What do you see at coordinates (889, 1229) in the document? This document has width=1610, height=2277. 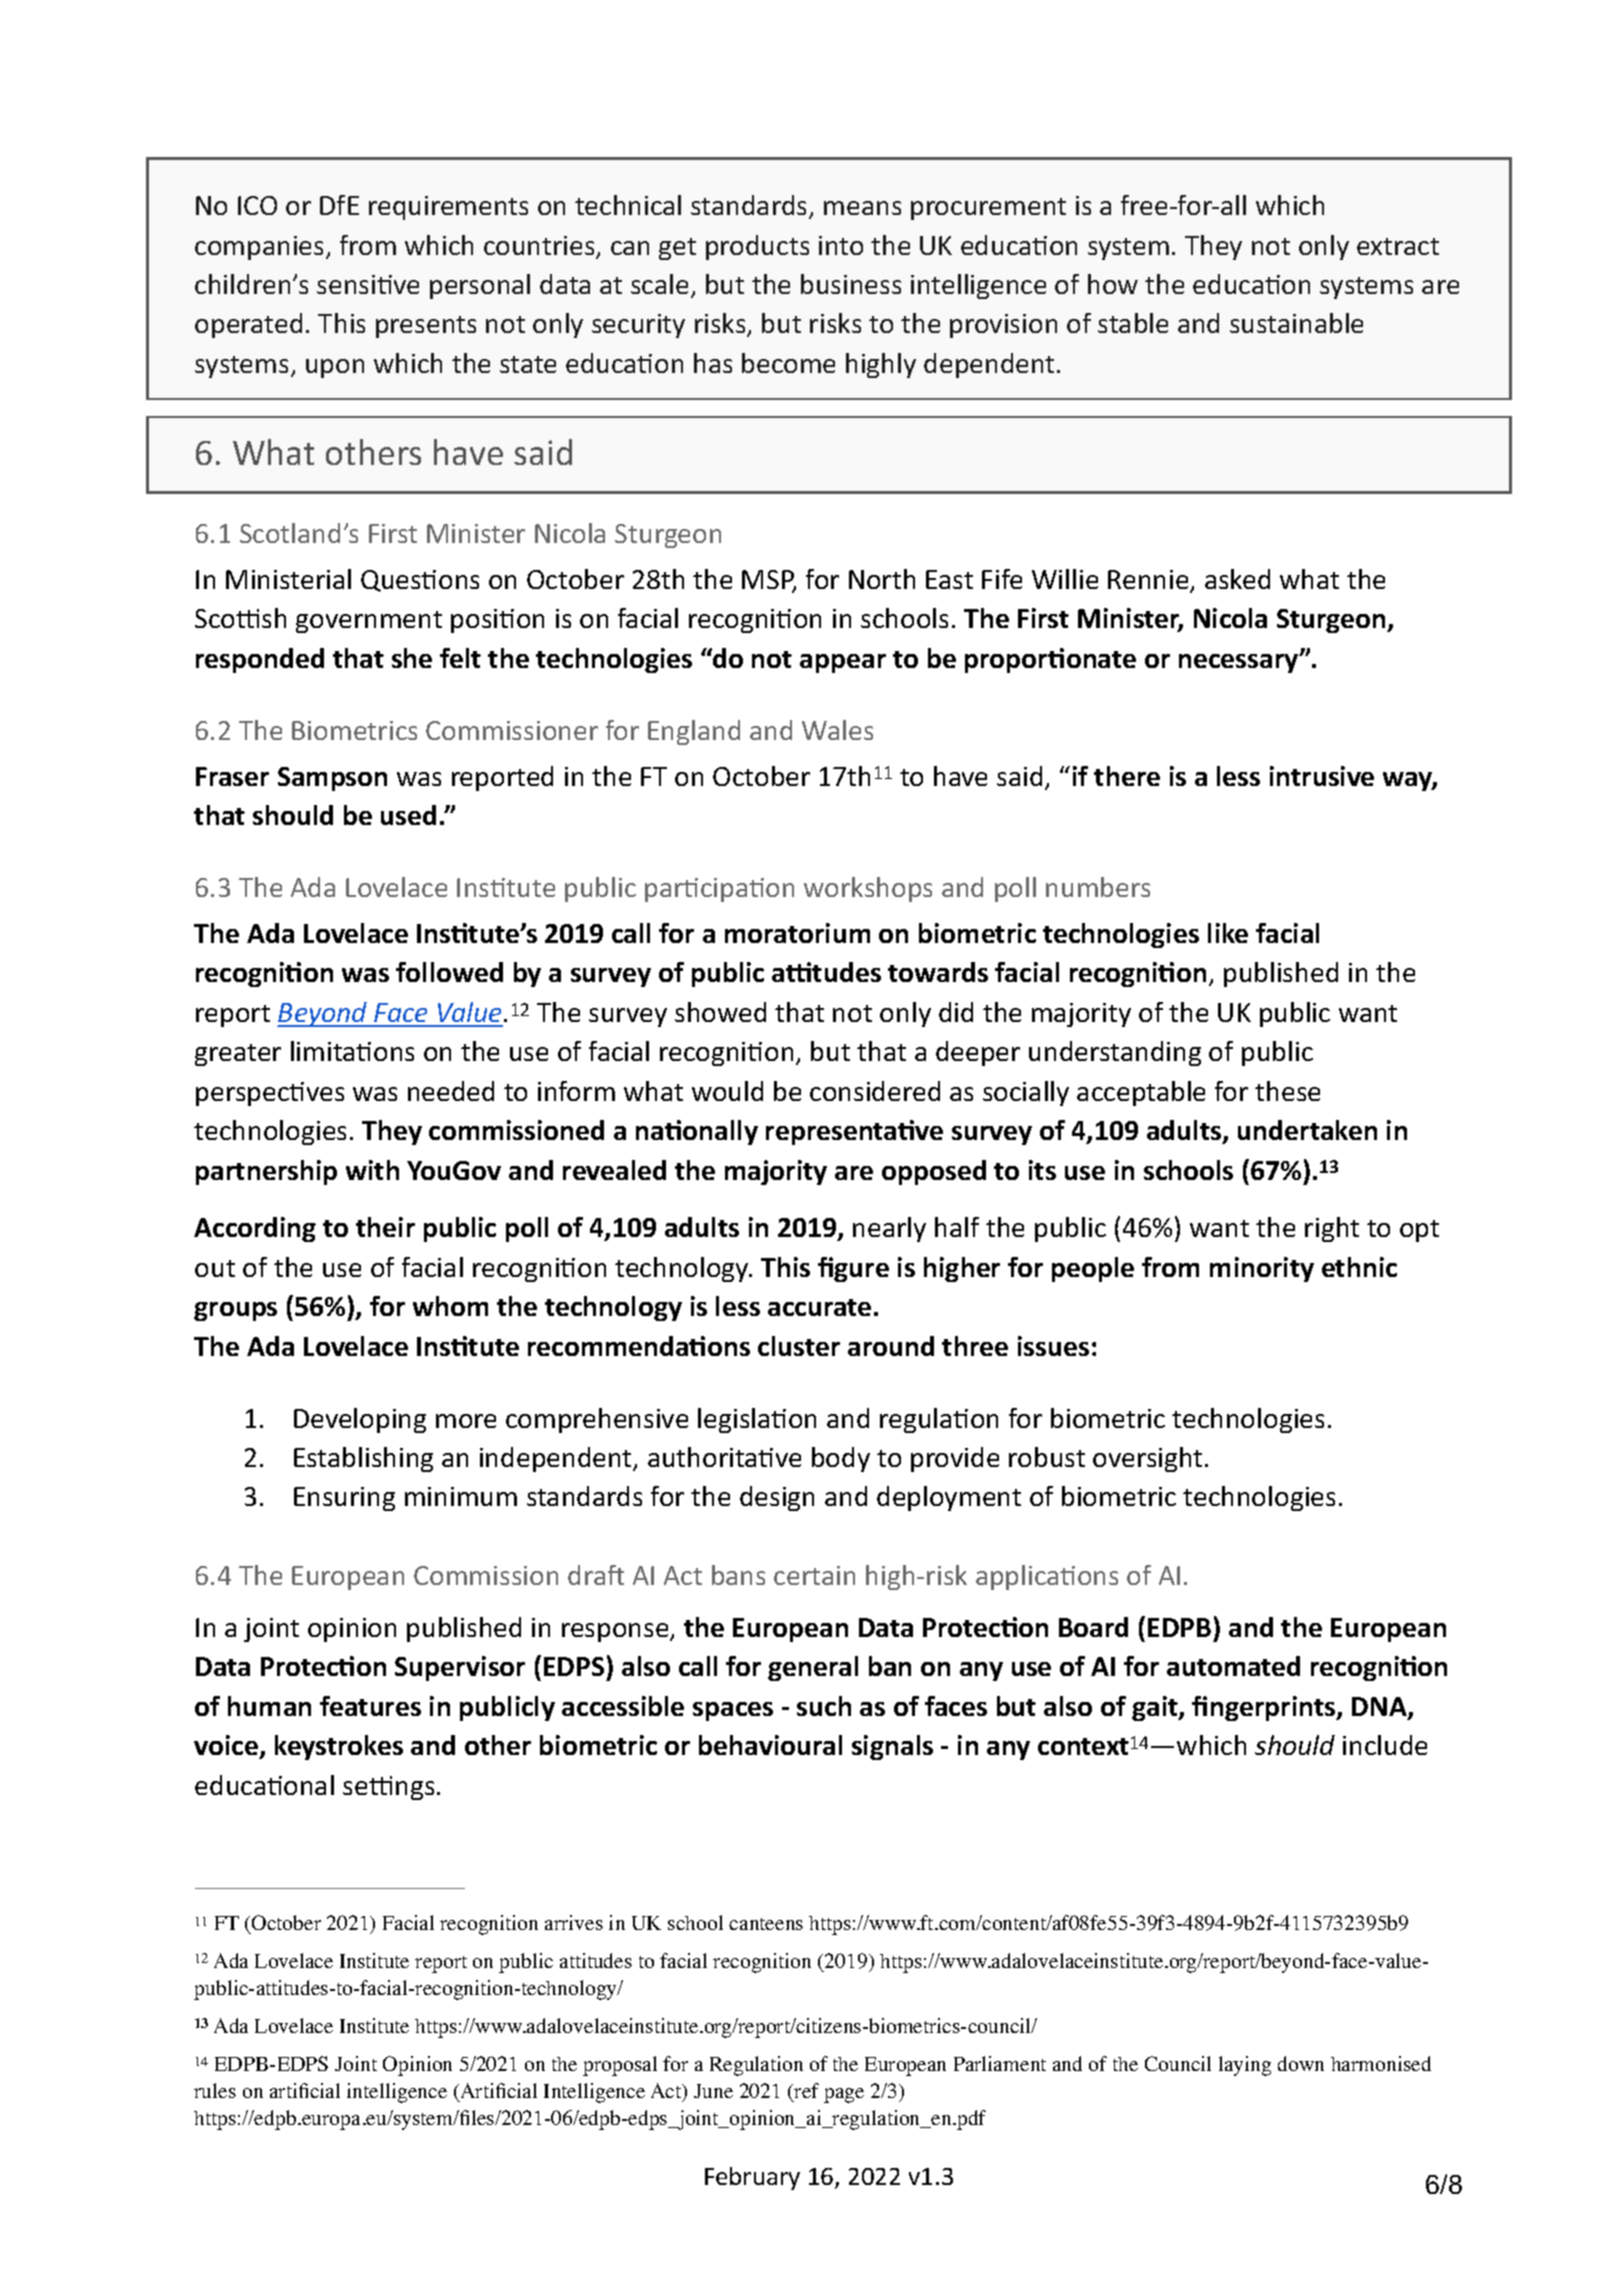 I see `nearly` at bounding box center [889, 1229].
